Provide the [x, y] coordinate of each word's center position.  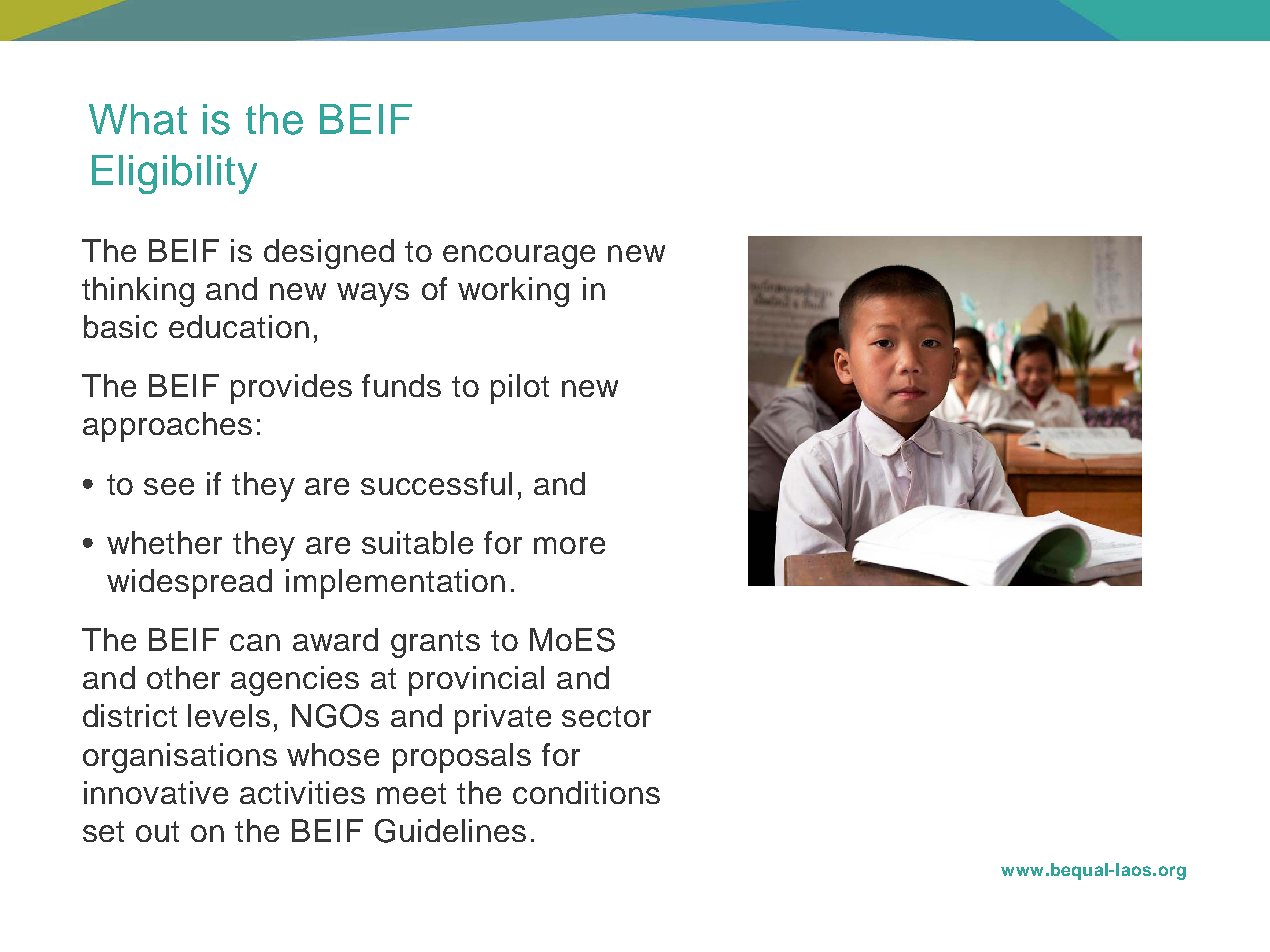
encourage [519, 257]
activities [302, 792]
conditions [586, 792]
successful [436, 483]
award [335, 639]
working [513, 292]
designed [329, 254]
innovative [156, 792]
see [169, 486]
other [183, 677]
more [569, 545]
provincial [476, 681]
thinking [138, 292]
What [138, 119]
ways [373, 295]
